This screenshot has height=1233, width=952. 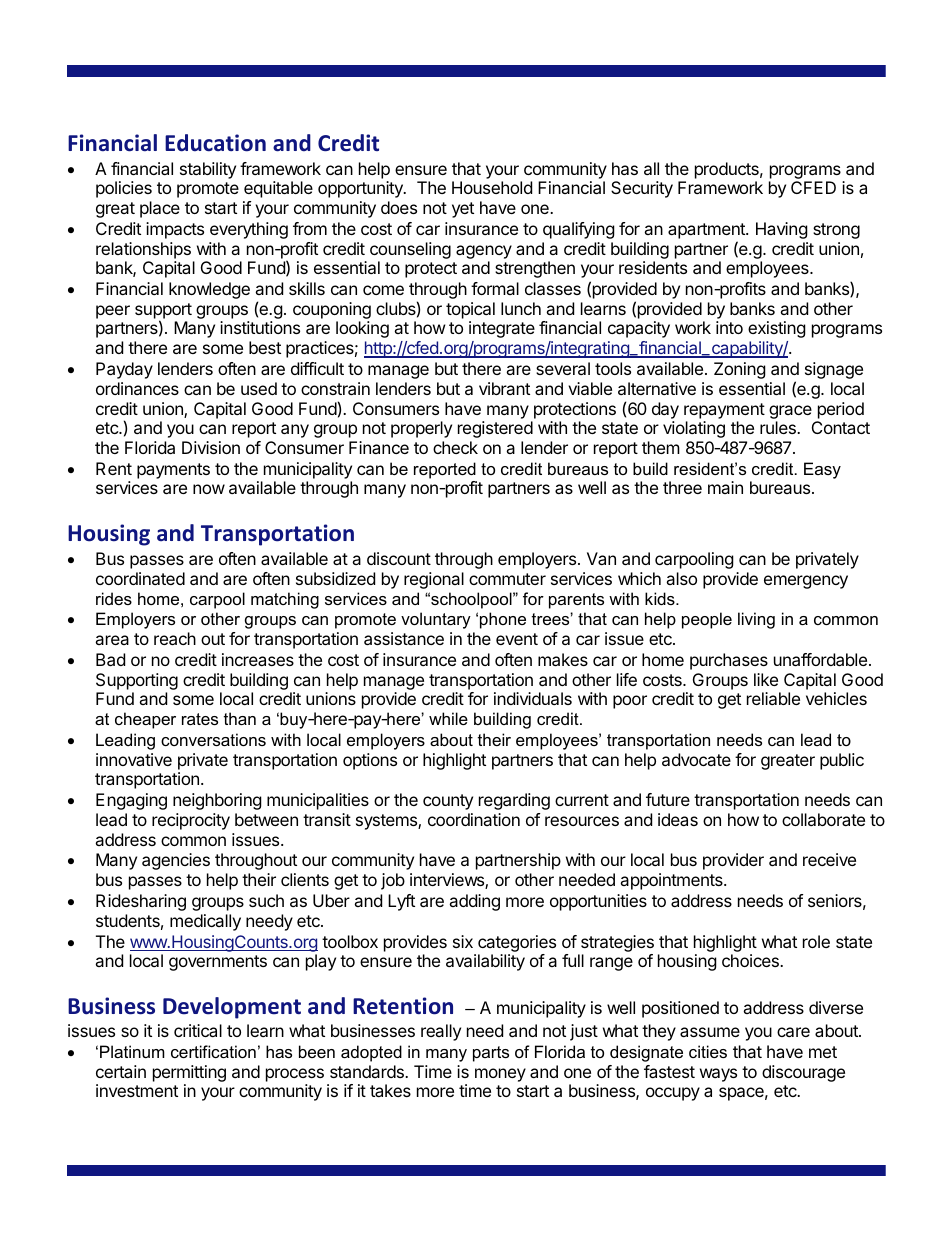 I want to click on payments, so click(x=173, y=471).
